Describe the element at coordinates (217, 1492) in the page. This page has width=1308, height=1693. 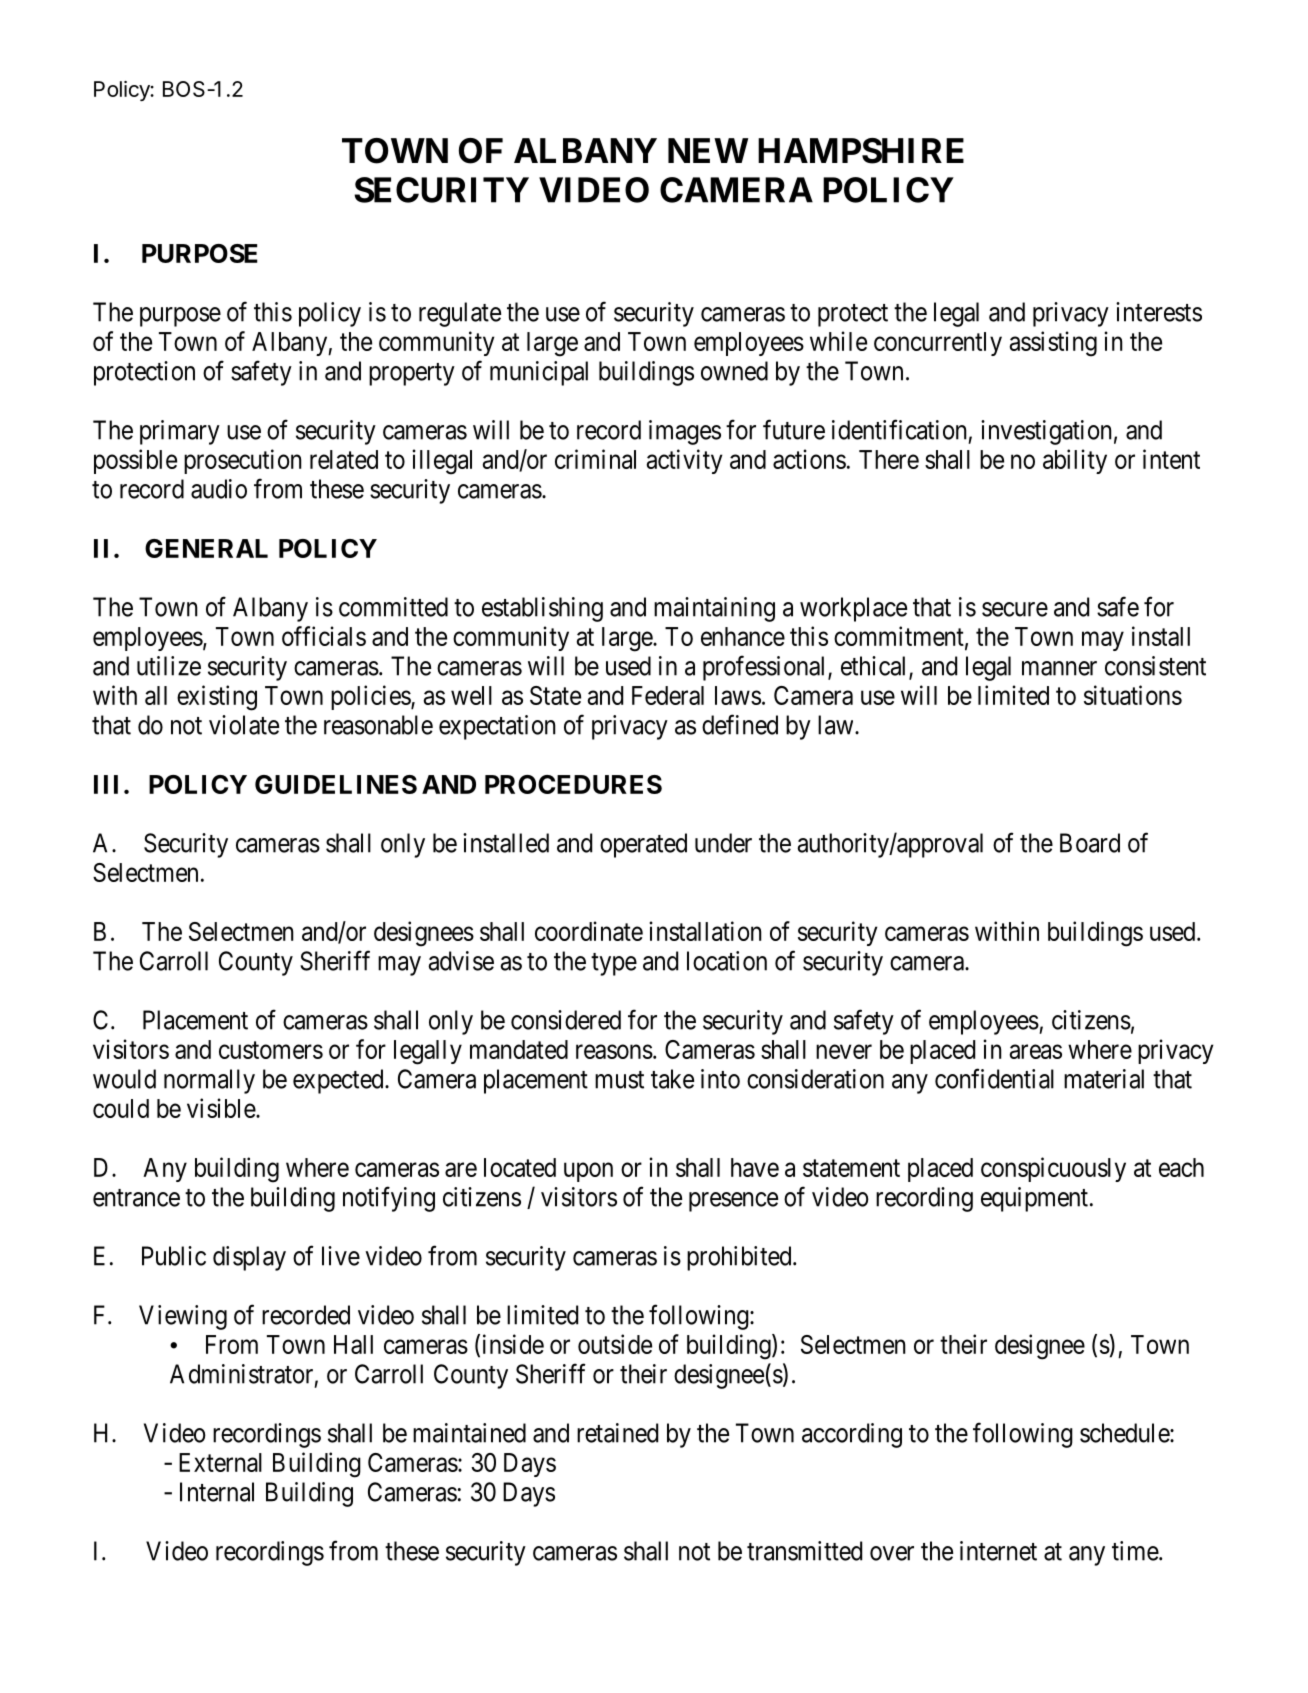
I see `Internal` at that location.
